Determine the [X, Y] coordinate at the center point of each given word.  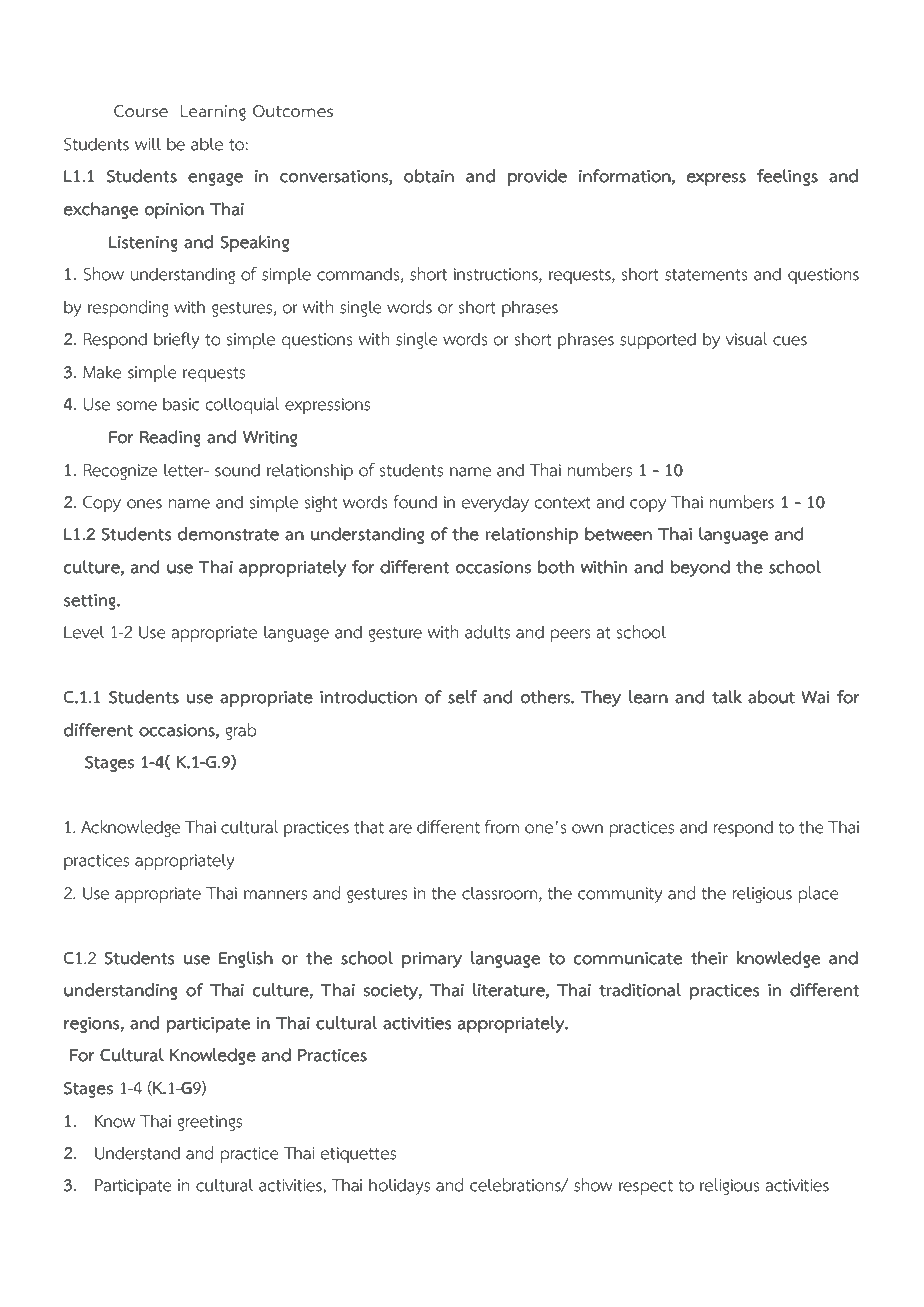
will [148, 143]
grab [240, 731]
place [819, 895]
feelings [787, 177]
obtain [429, 176]
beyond [700, 568]
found [415, 502]
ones [144, 504]
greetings [209, 1123]
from [502, 827]
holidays [399, 1186]
